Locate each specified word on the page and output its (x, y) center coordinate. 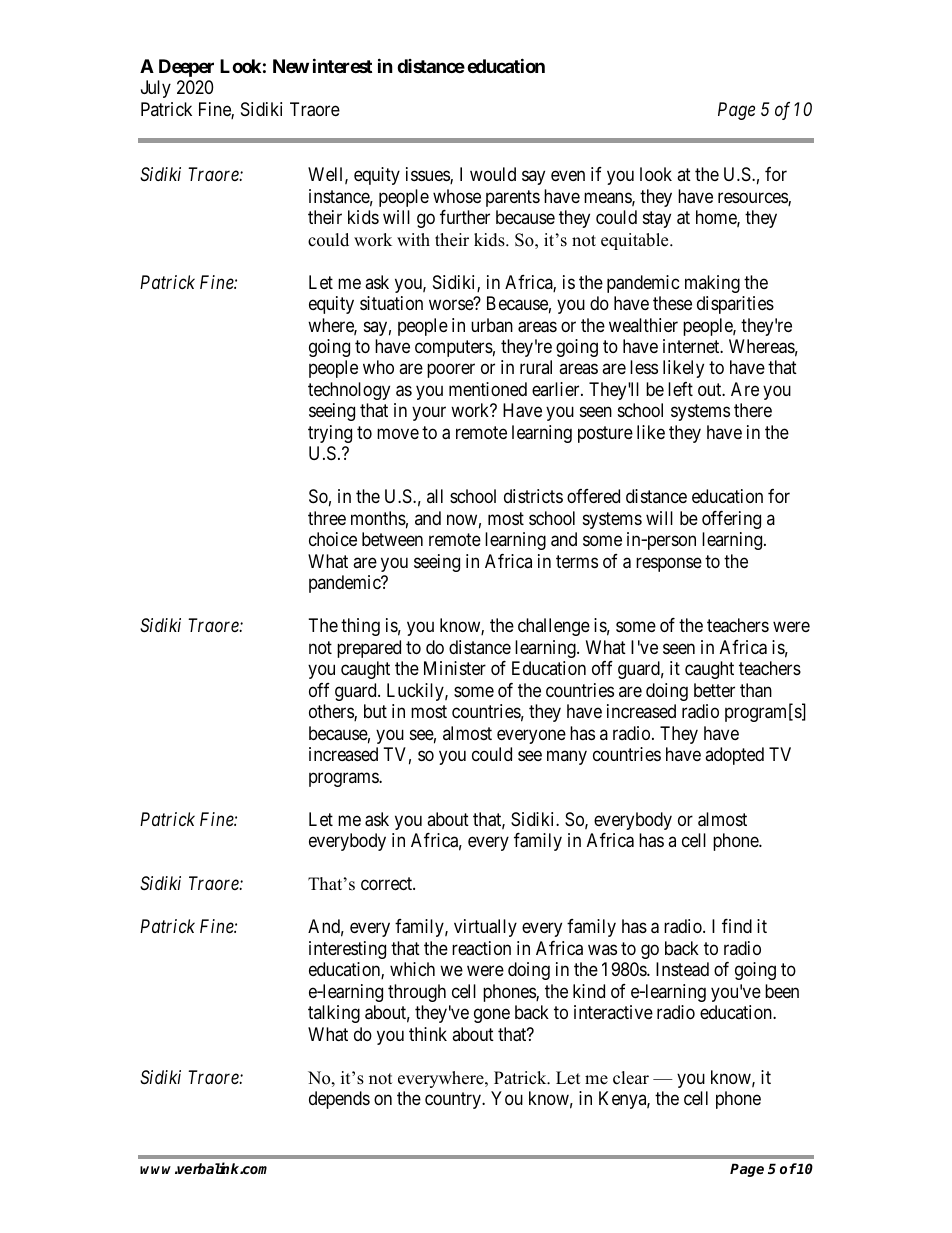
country (454, 1100)
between (392, 539)
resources (753, 199)
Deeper (186, 68)
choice (333, 539)
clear (631, 1078)
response (669, 564)
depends (339, 1100)
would (493, 174)
